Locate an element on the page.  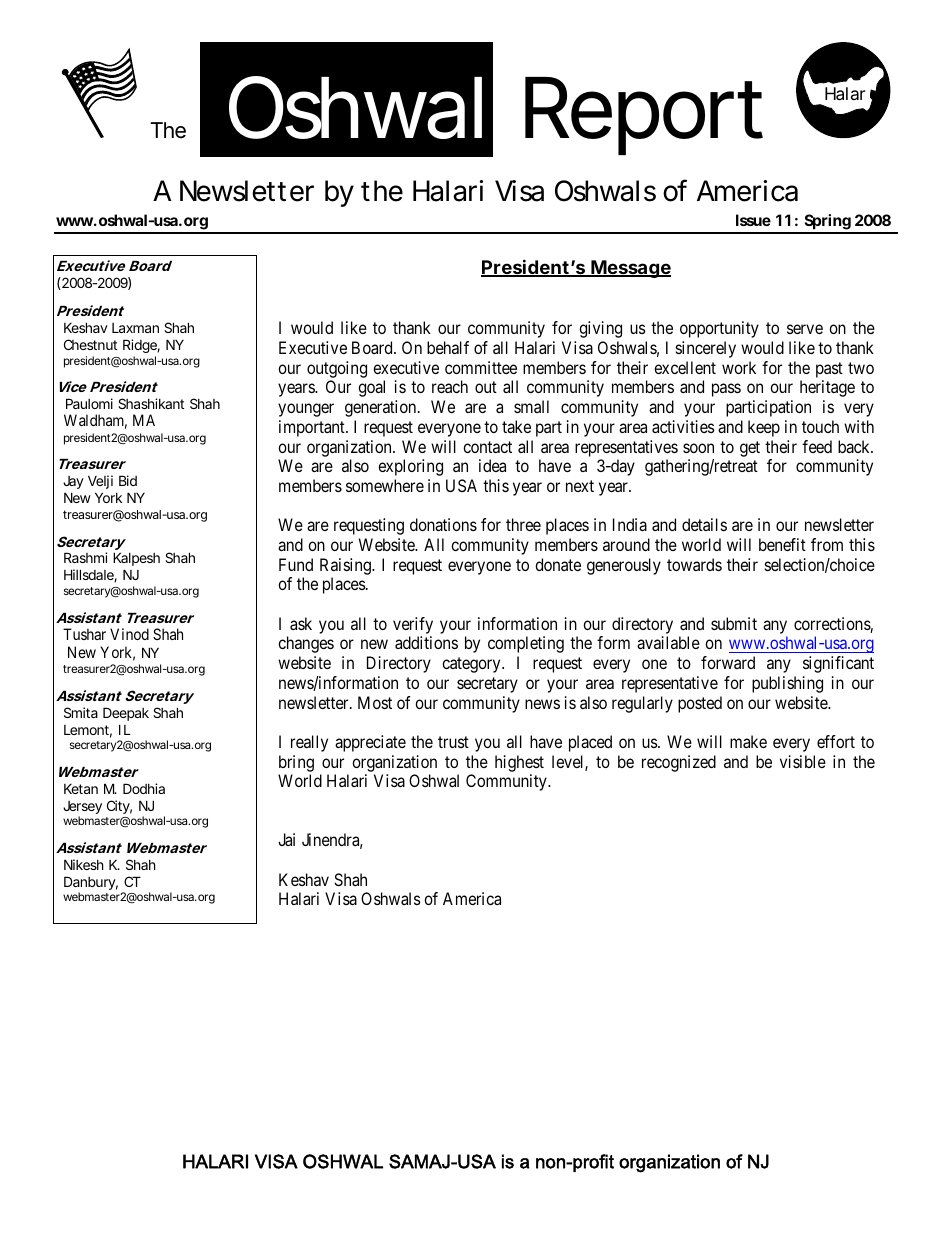
Message is located at coordinates (630, 269).
